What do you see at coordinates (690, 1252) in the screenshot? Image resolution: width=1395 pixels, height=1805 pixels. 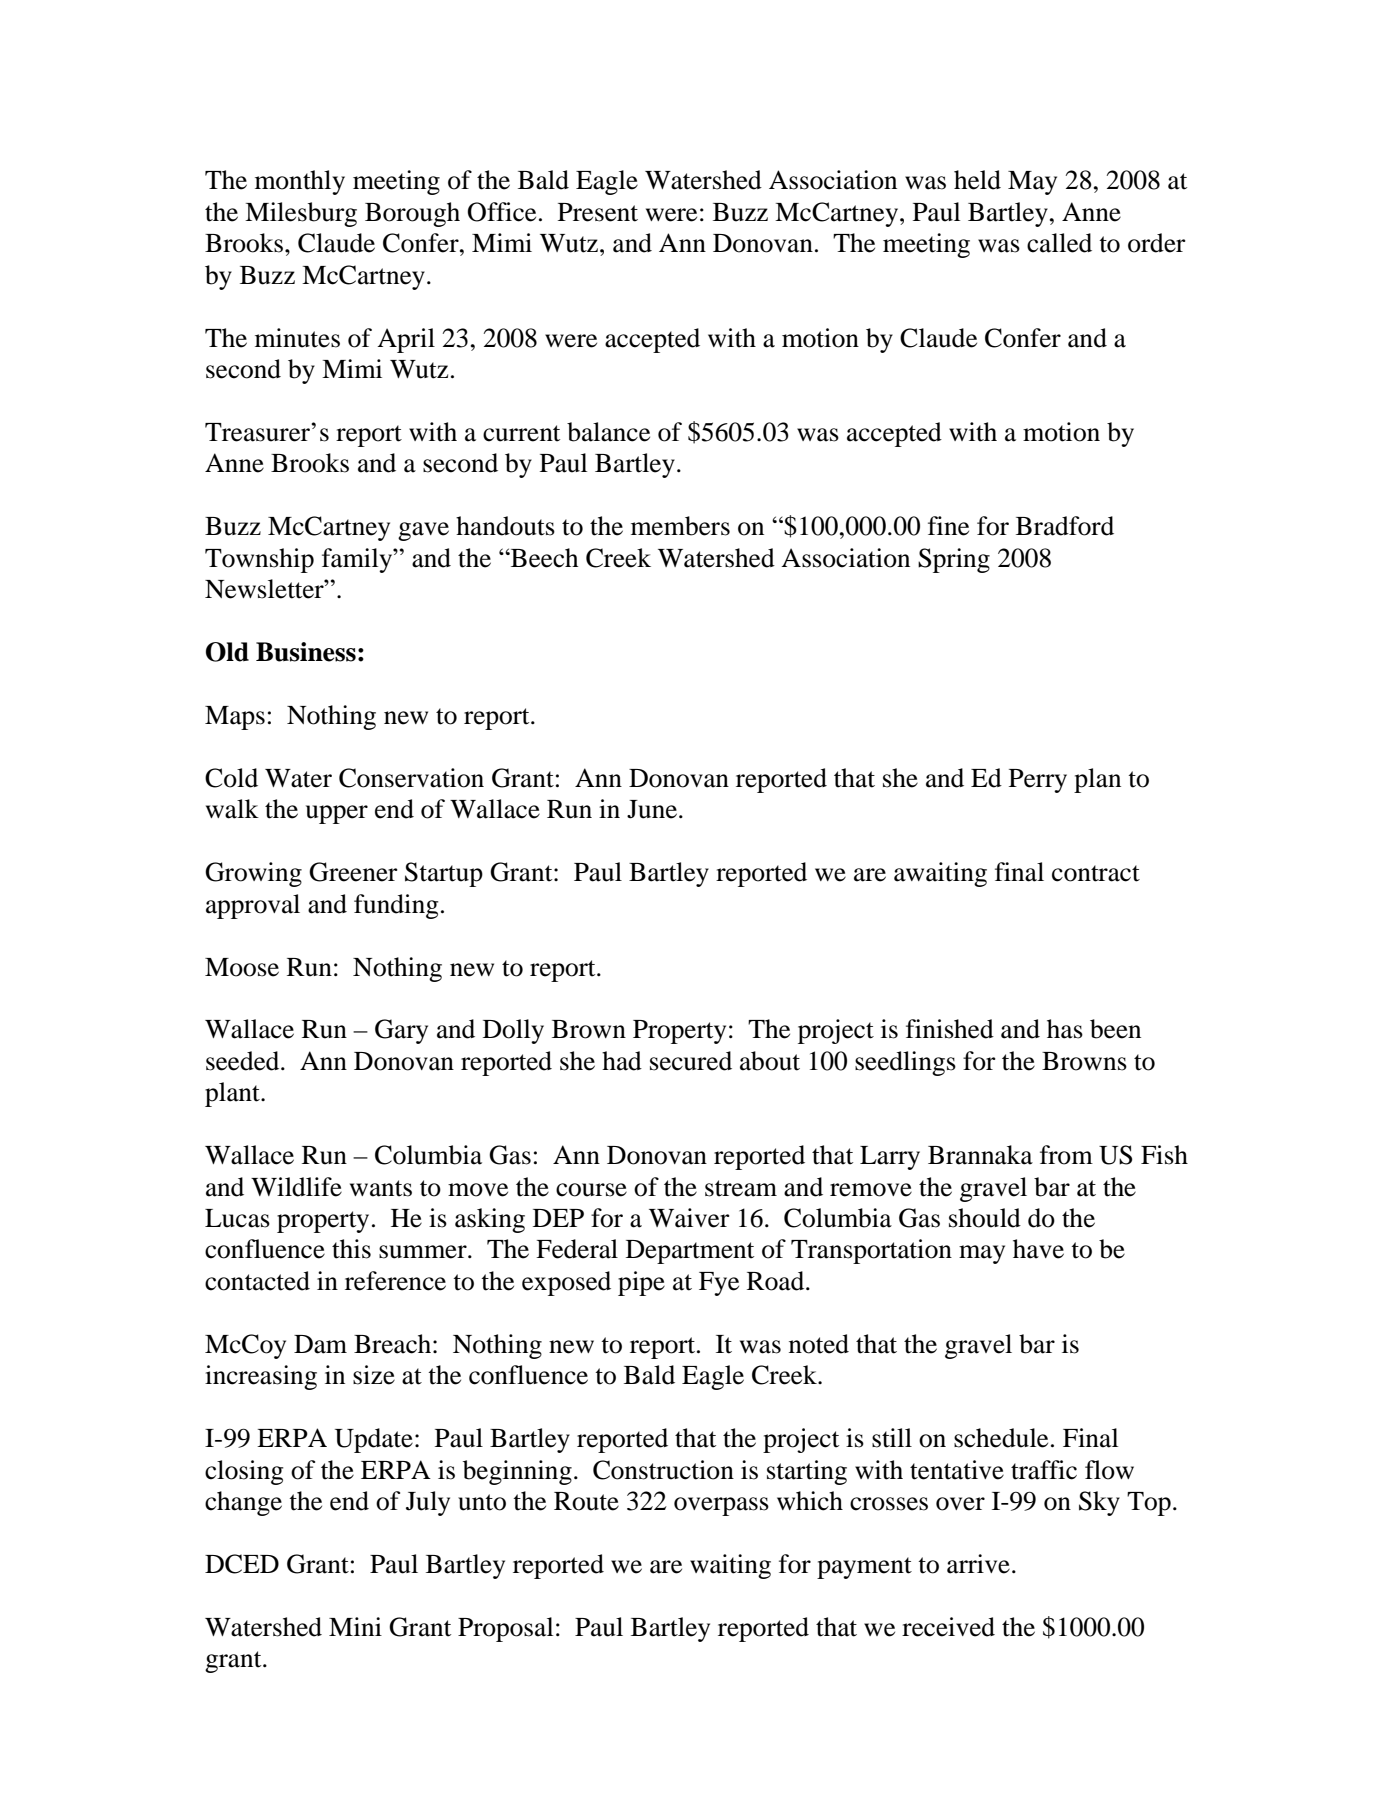 I see `Department` at bounding box center [690, 1252].
